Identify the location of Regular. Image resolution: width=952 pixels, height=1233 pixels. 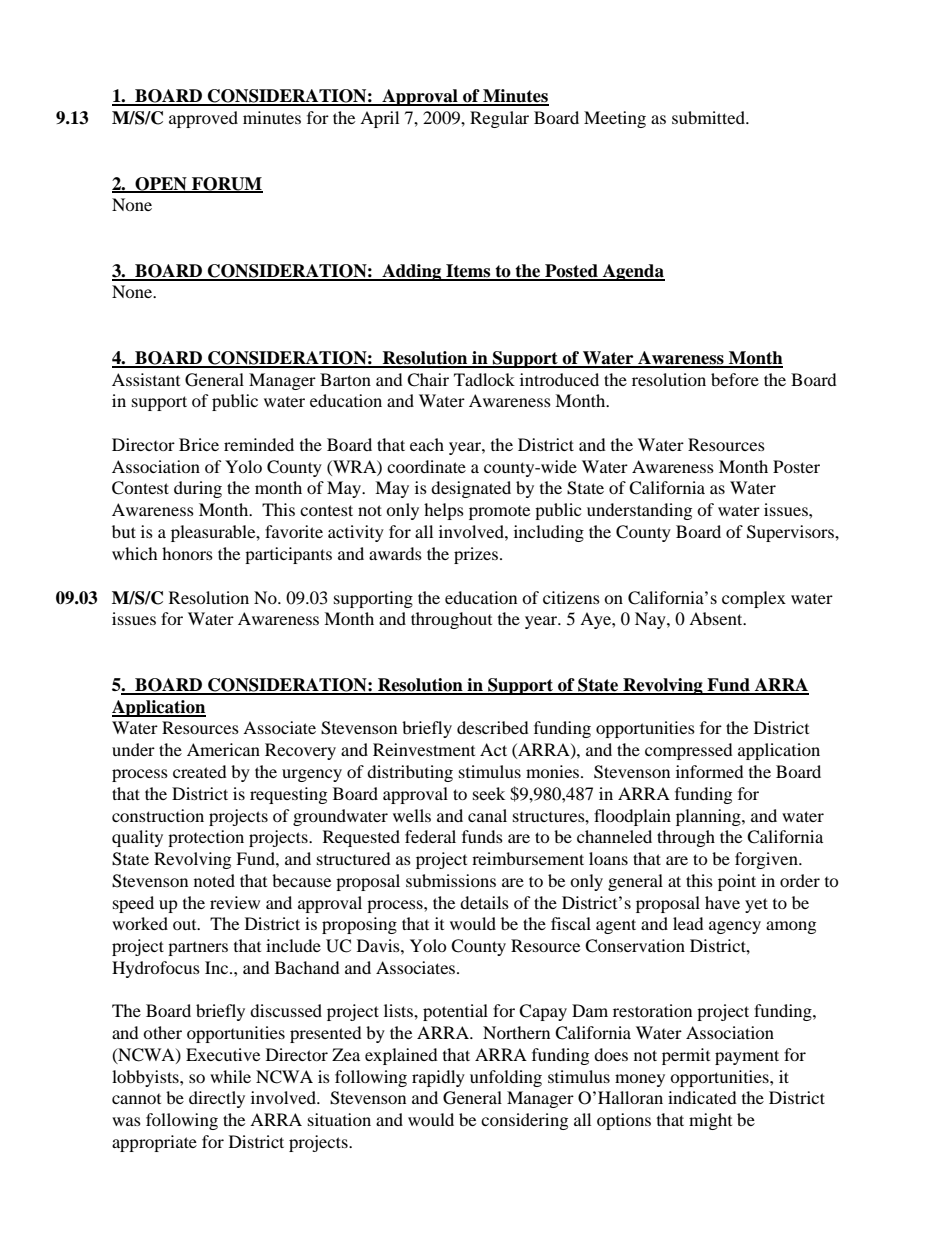
(499, 119).
